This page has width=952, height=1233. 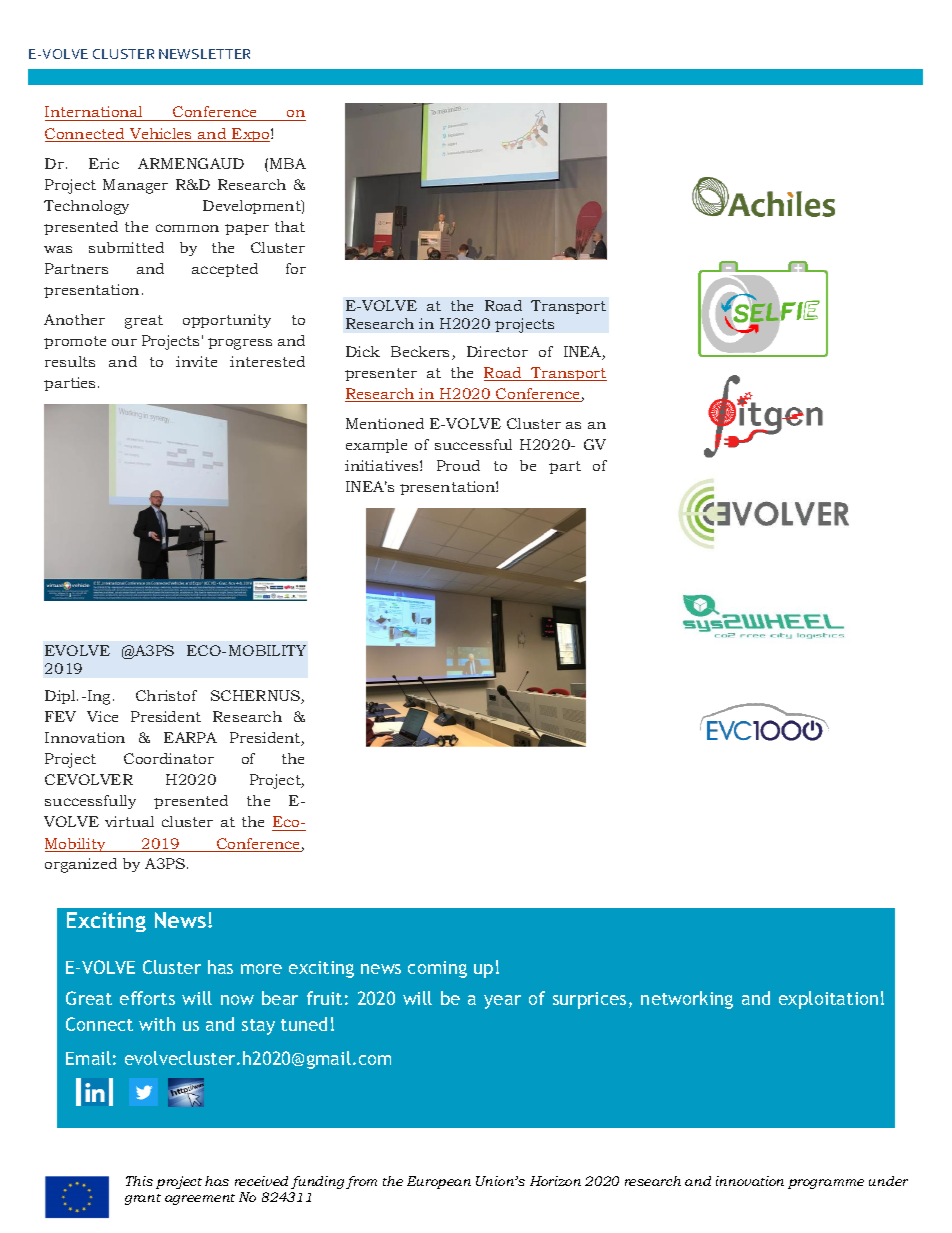 I want to click on networking, so click(x=687, y=1000).
